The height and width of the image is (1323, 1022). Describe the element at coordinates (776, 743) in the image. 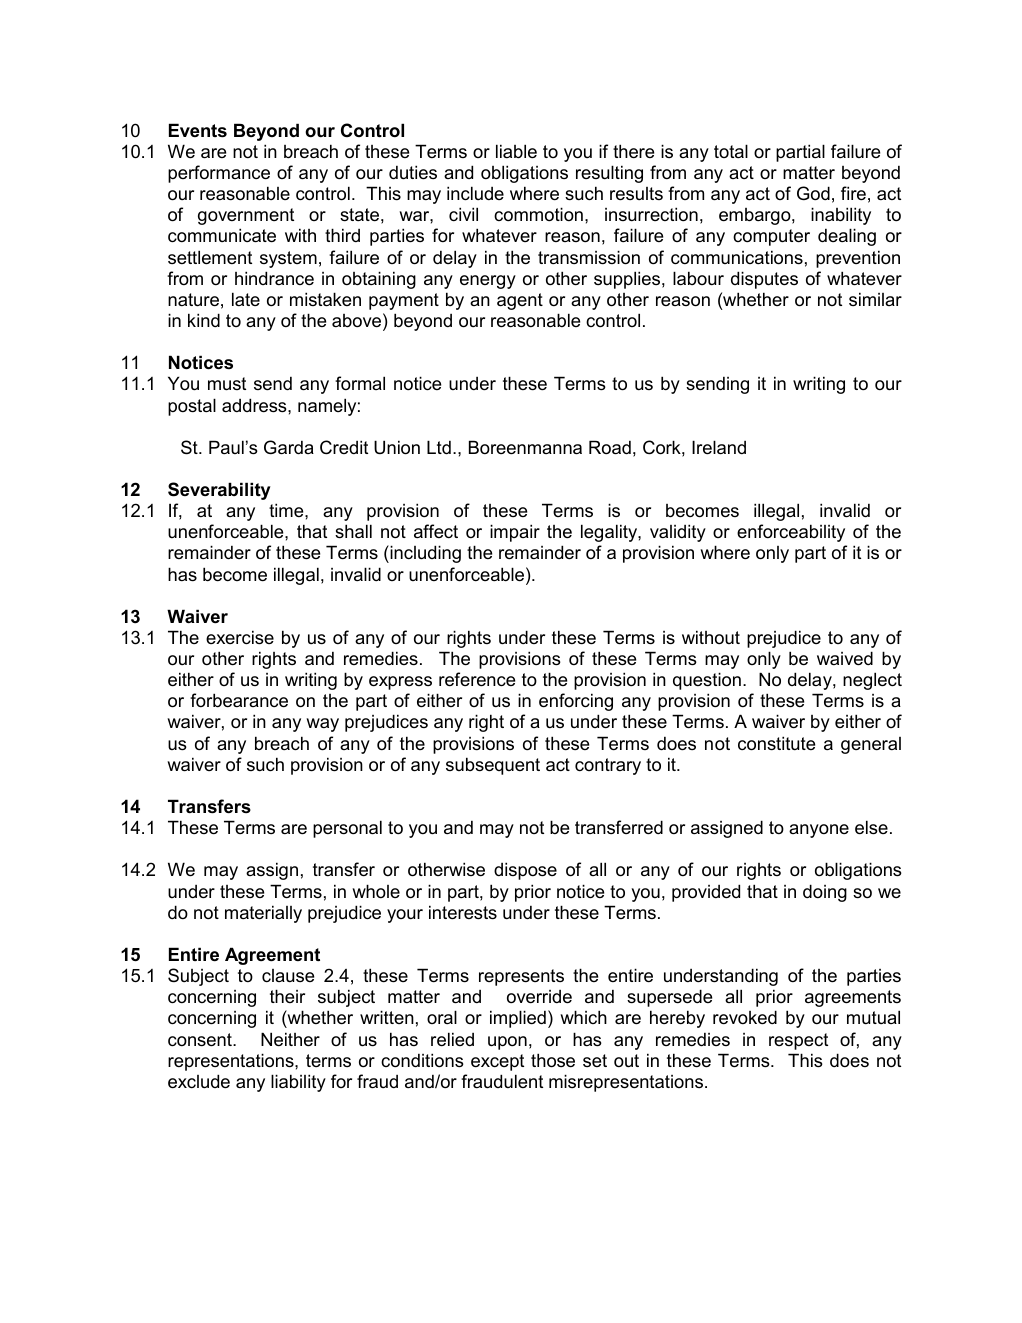

I see `constitute` at that location.
